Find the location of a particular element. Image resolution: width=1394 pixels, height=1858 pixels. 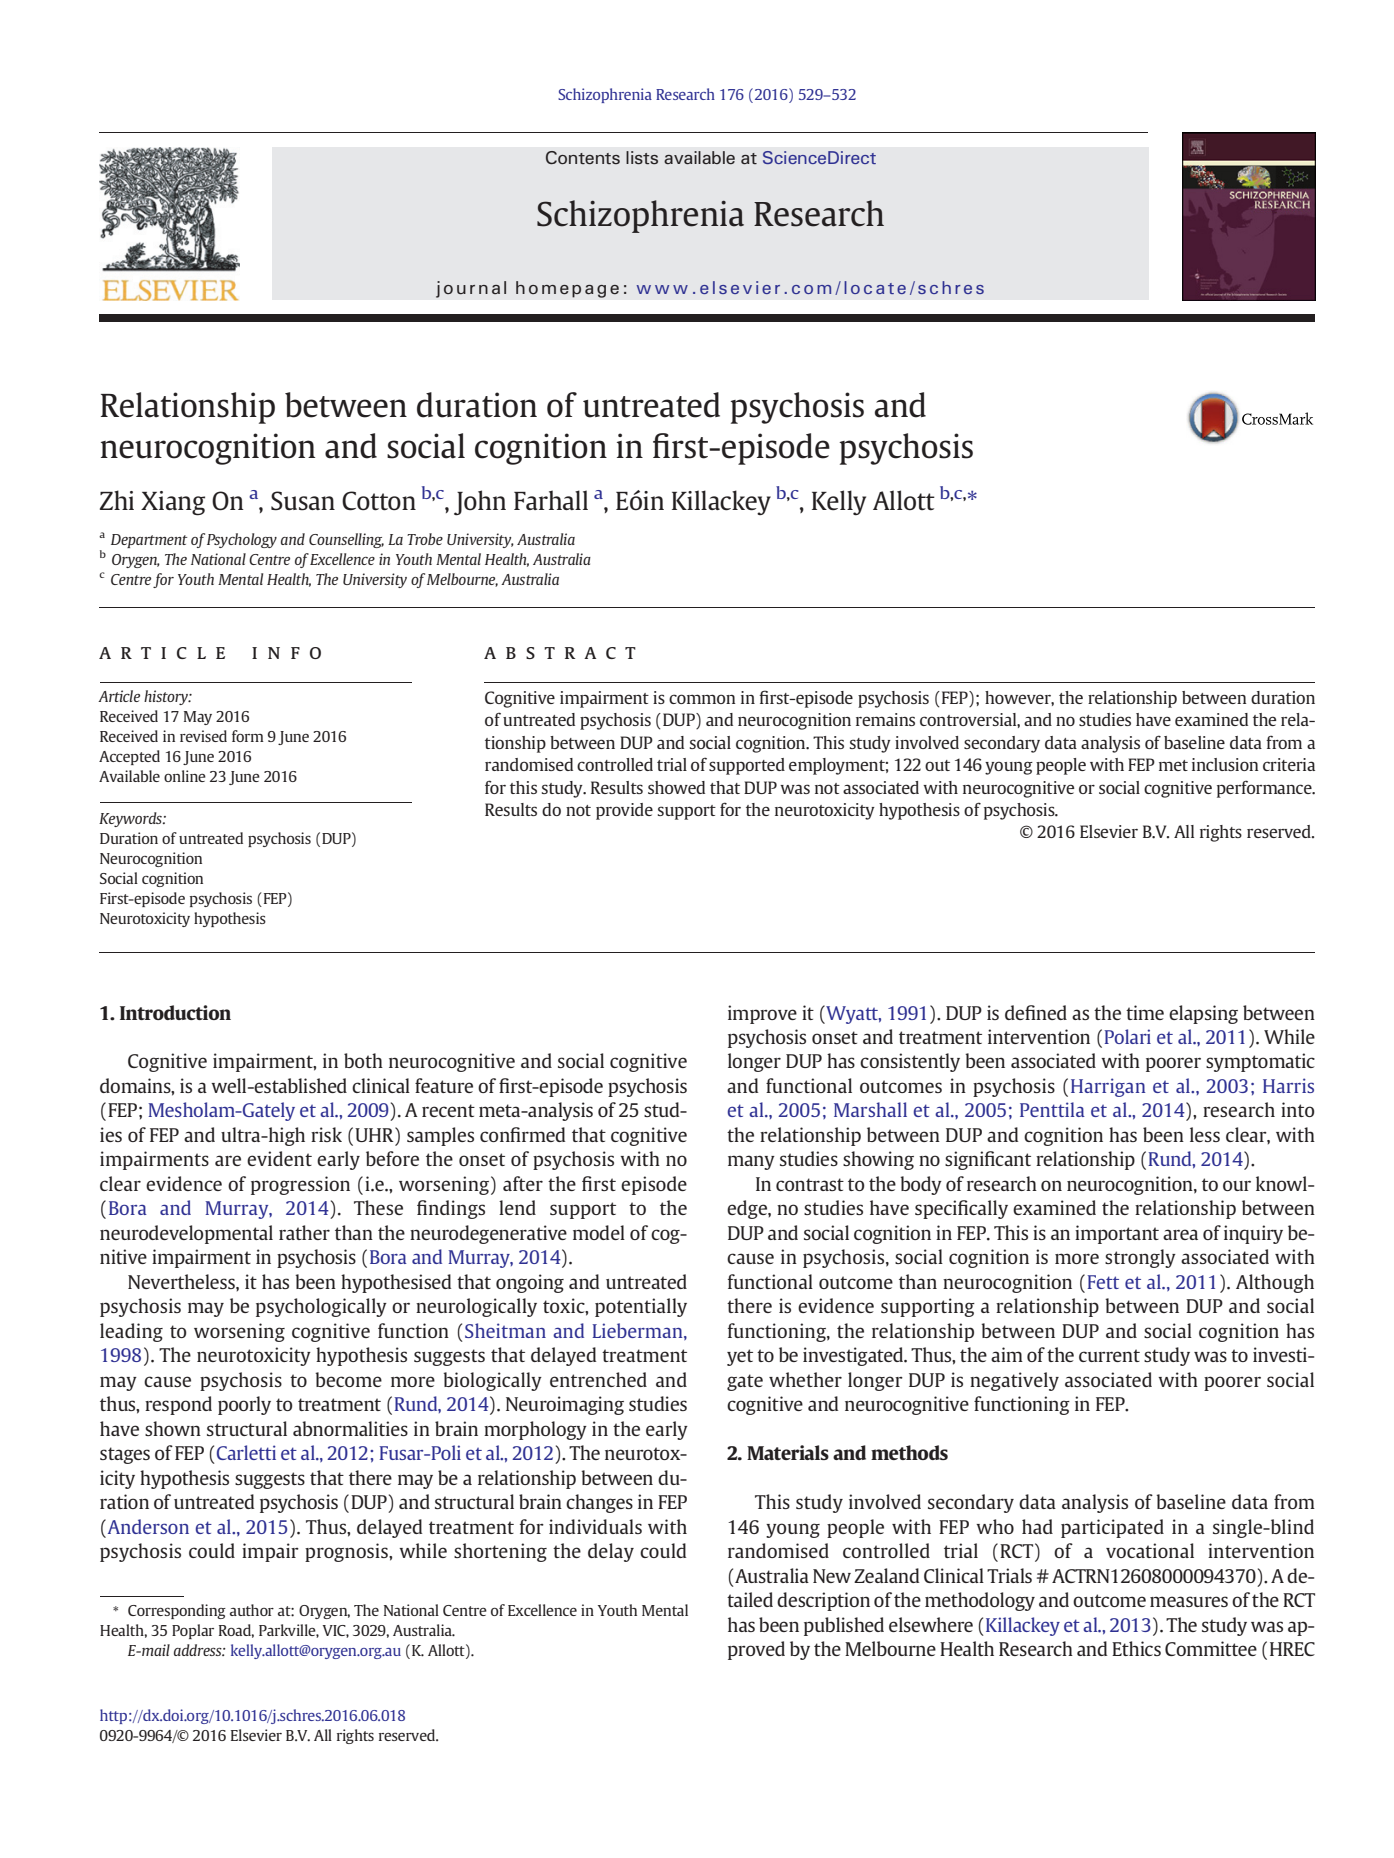

Contents is located at coordinates (583, 157).
